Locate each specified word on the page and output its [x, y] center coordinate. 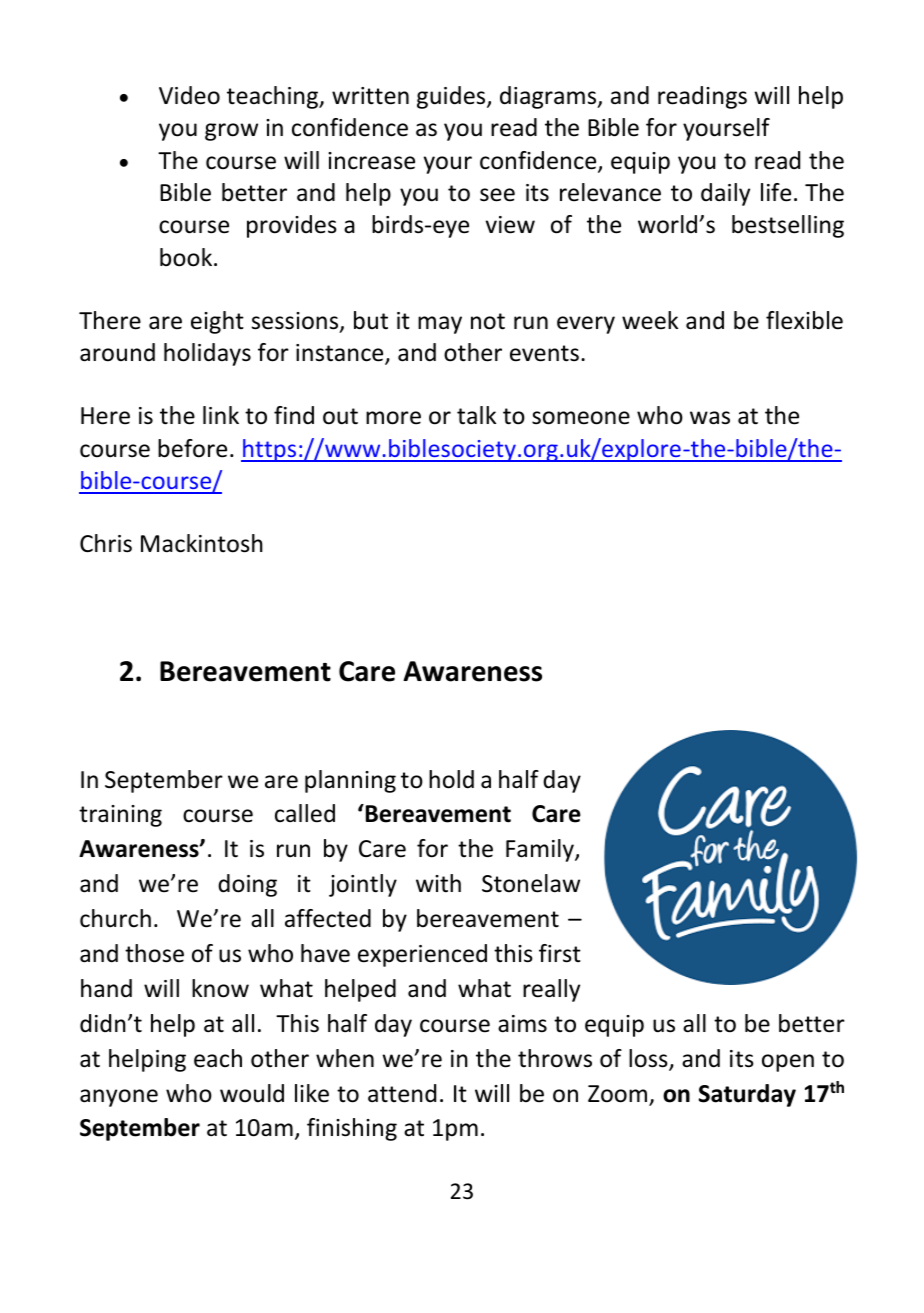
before [192, 448]
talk [476, 415]
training [120, 816]
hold [451, 779]
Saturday [747, 1095]
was [710, 418]
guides [452, 97]
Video [189, 95]
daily [725, 194]
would [252, 1093]
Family [541, 850]
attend [402, 1093]
